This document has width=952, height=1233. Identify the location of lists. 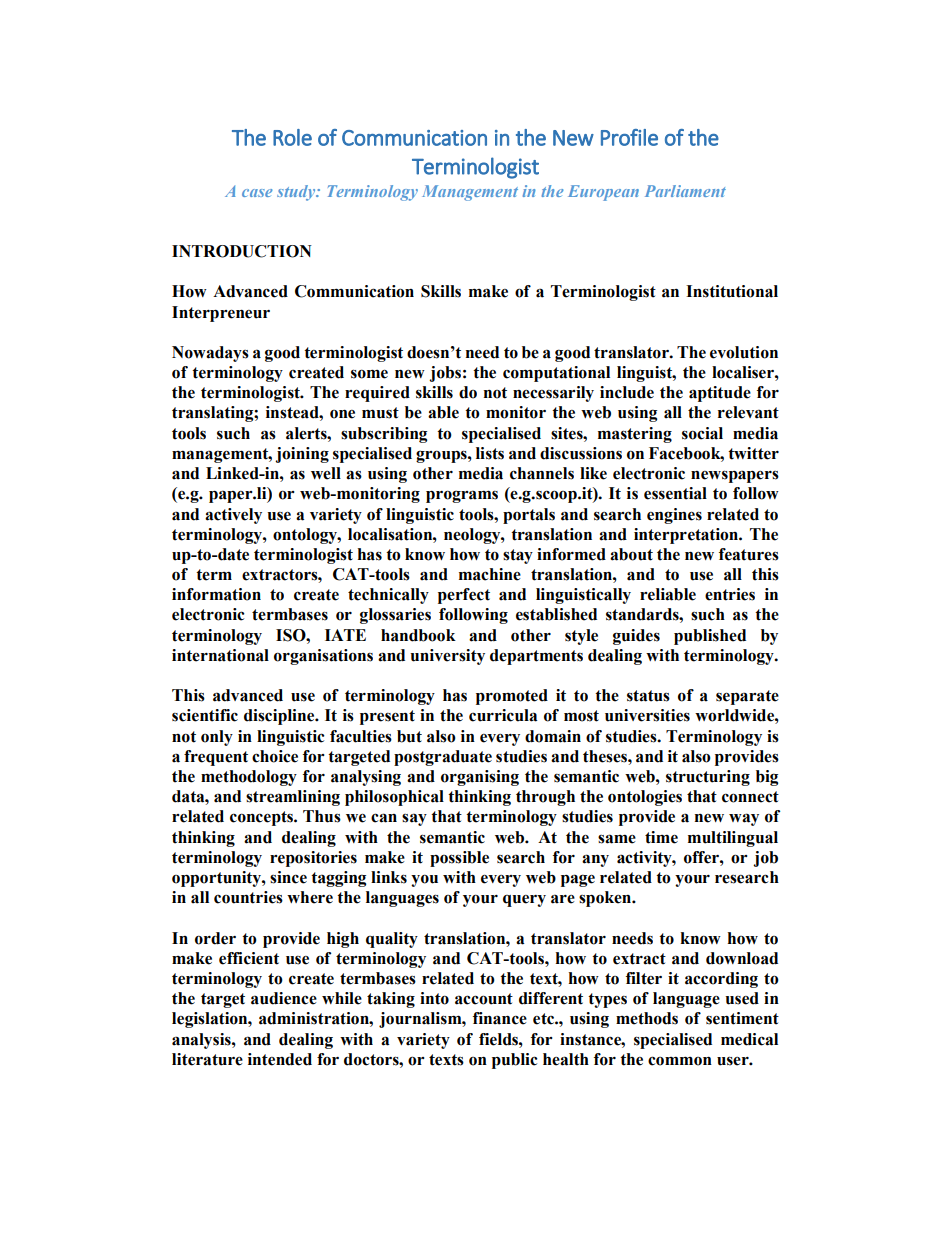
(490, 453).
